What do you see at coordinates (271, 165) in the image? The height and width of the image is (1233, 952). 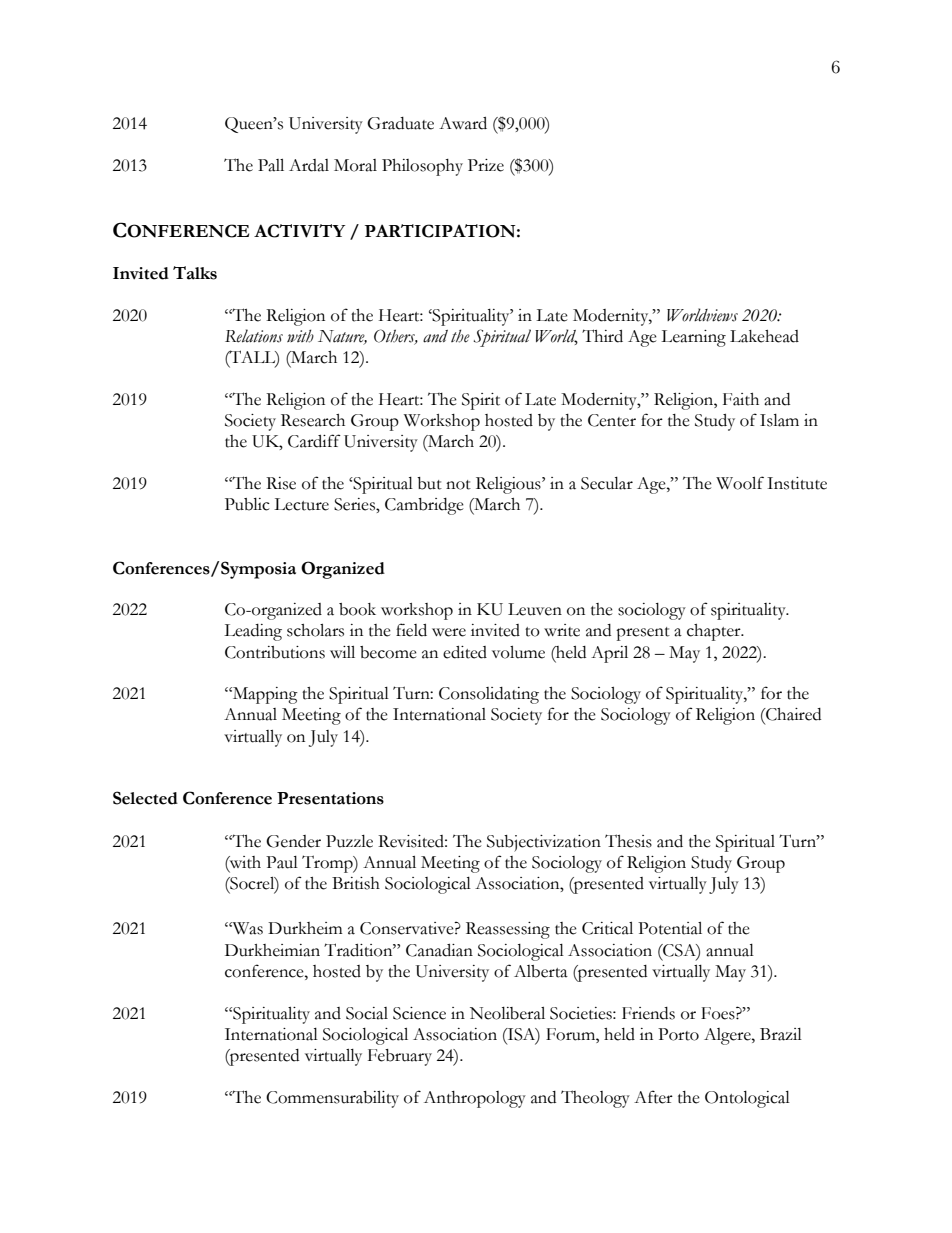 I see `Pall` at bounding box center [271, 165].
